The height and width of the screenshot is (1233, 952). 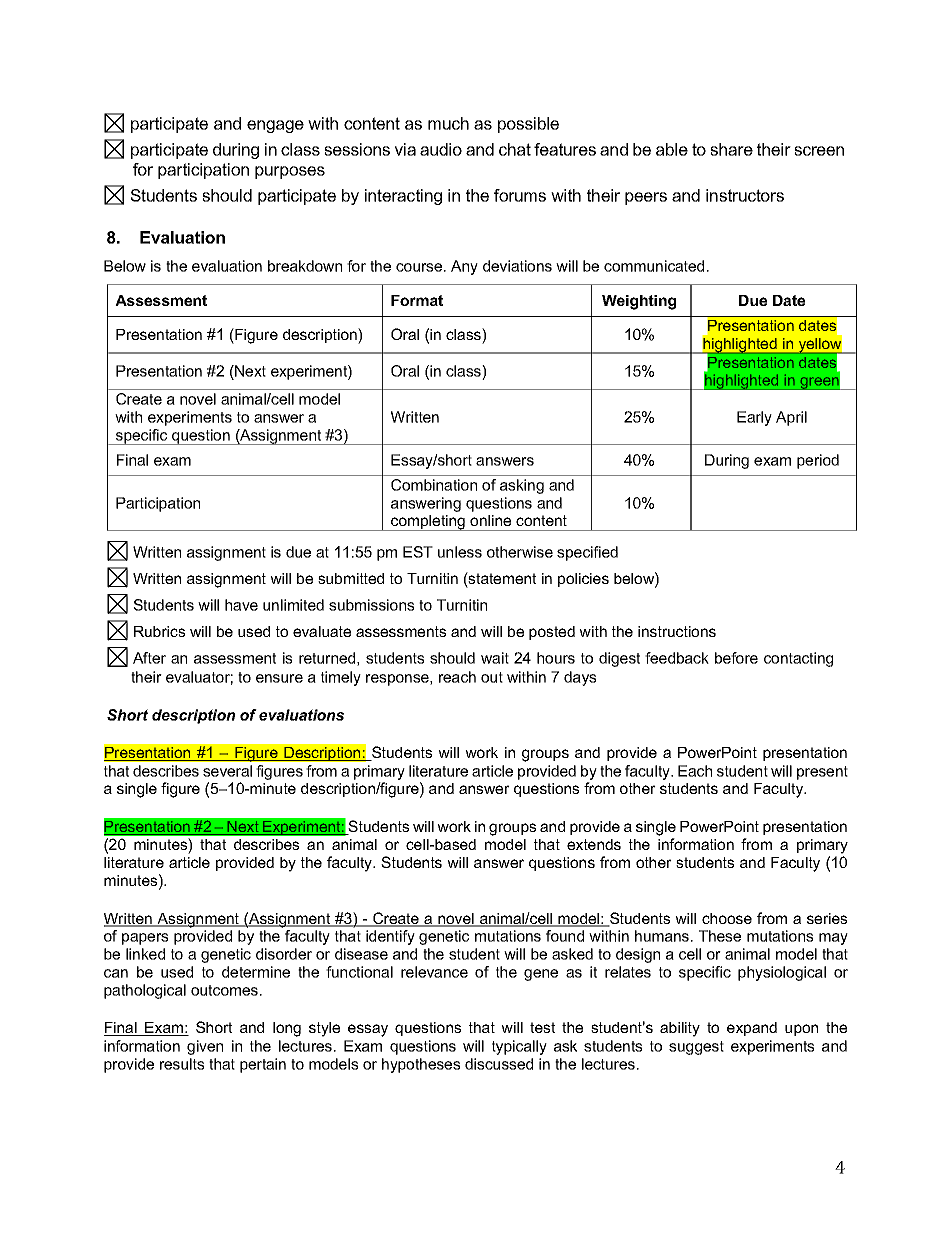 I want to click on share, so click(x=731, y=149).
